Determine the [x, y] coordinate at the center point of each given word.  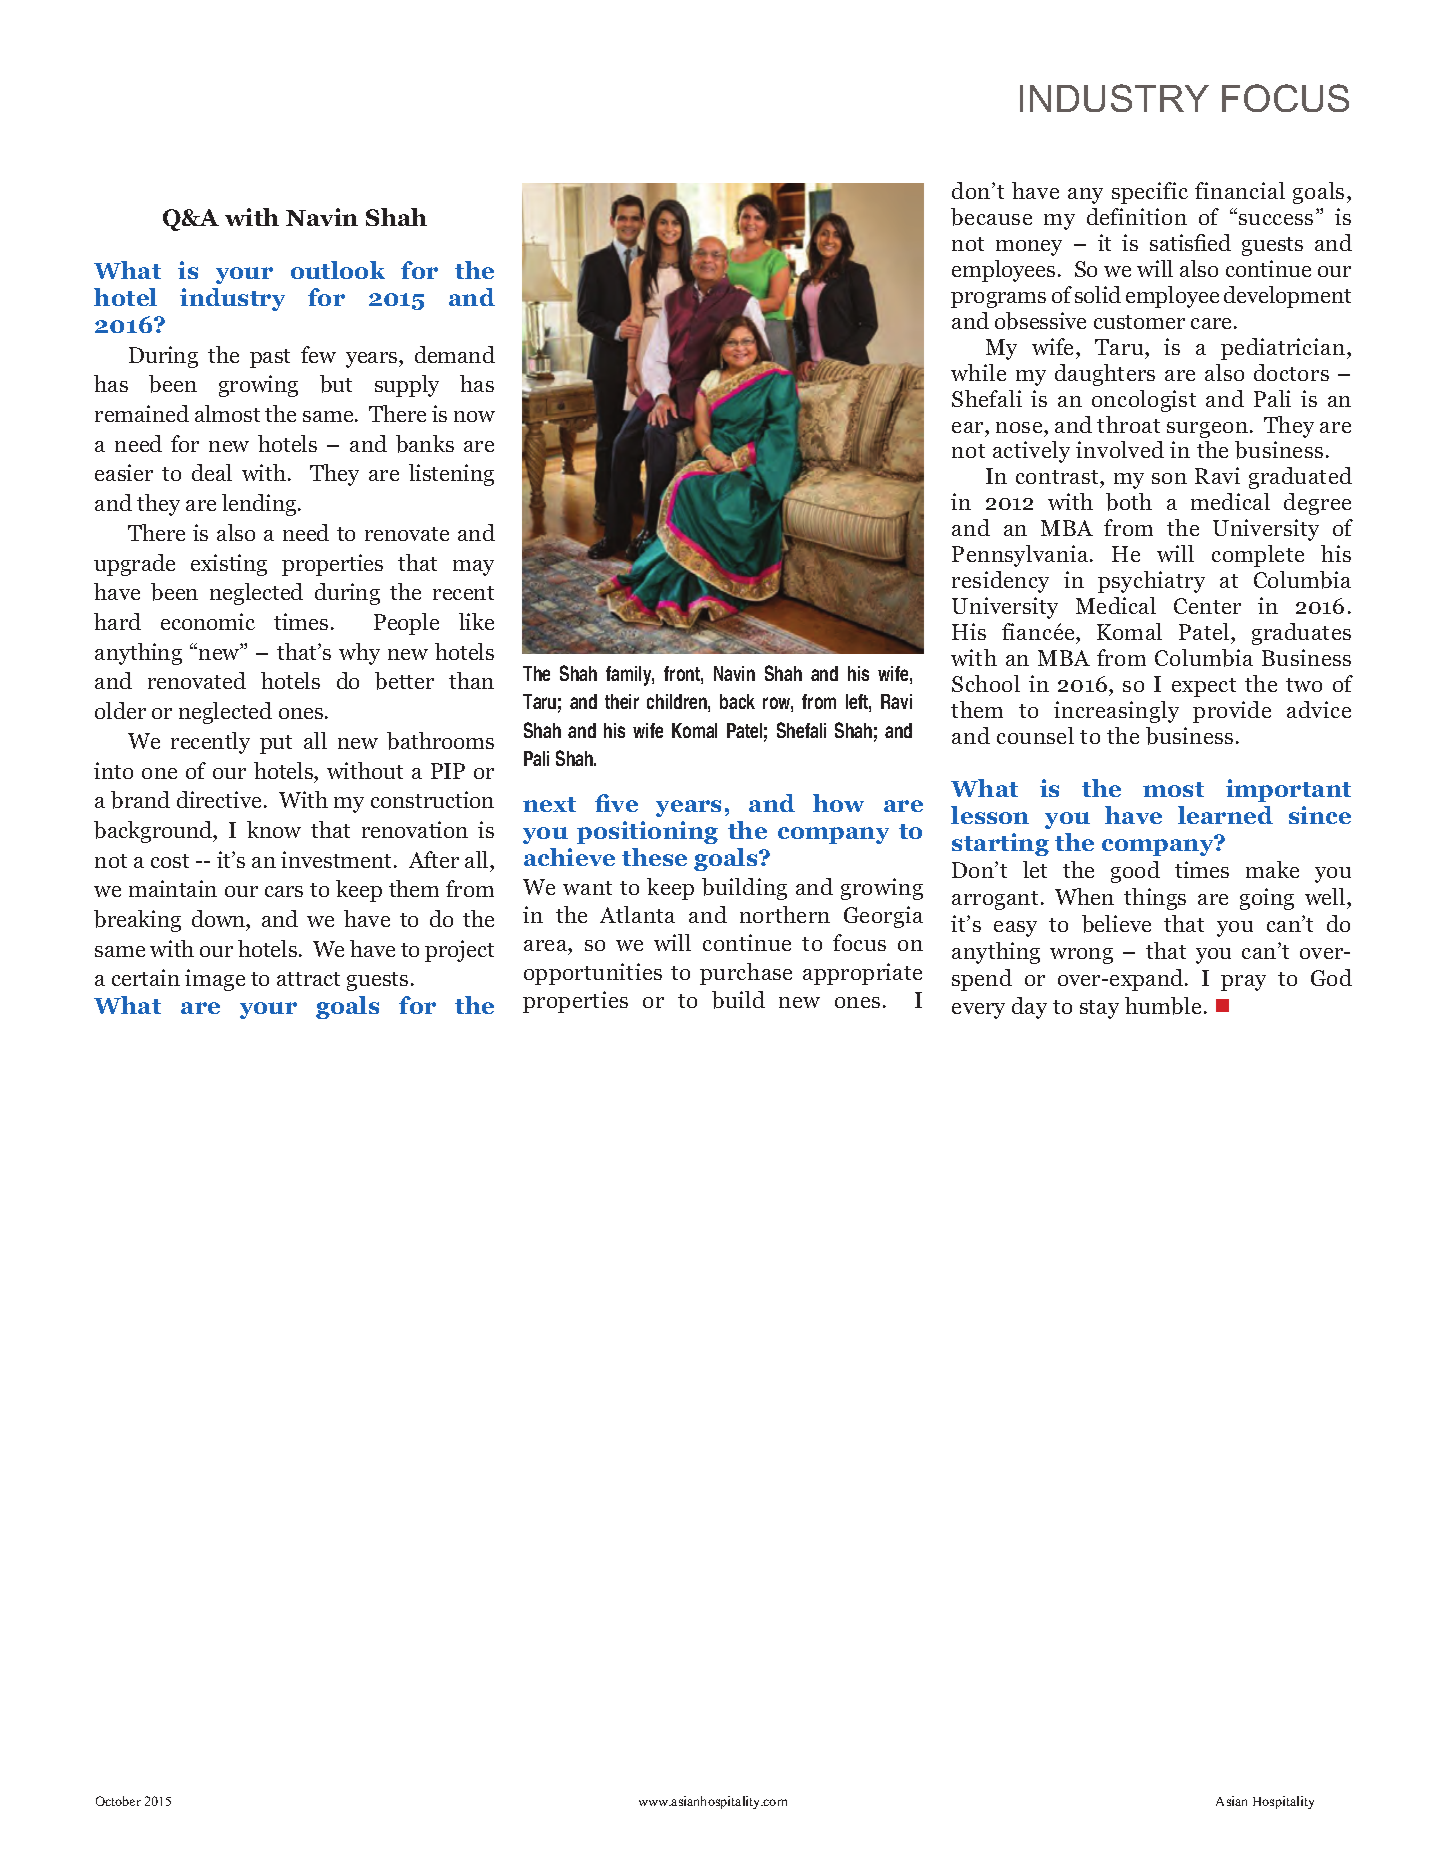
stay [1099, 1009]
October [118, 1801]
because [991, 217]
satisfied [1190, 242]
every [978, 1011]
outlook [338, 270]
